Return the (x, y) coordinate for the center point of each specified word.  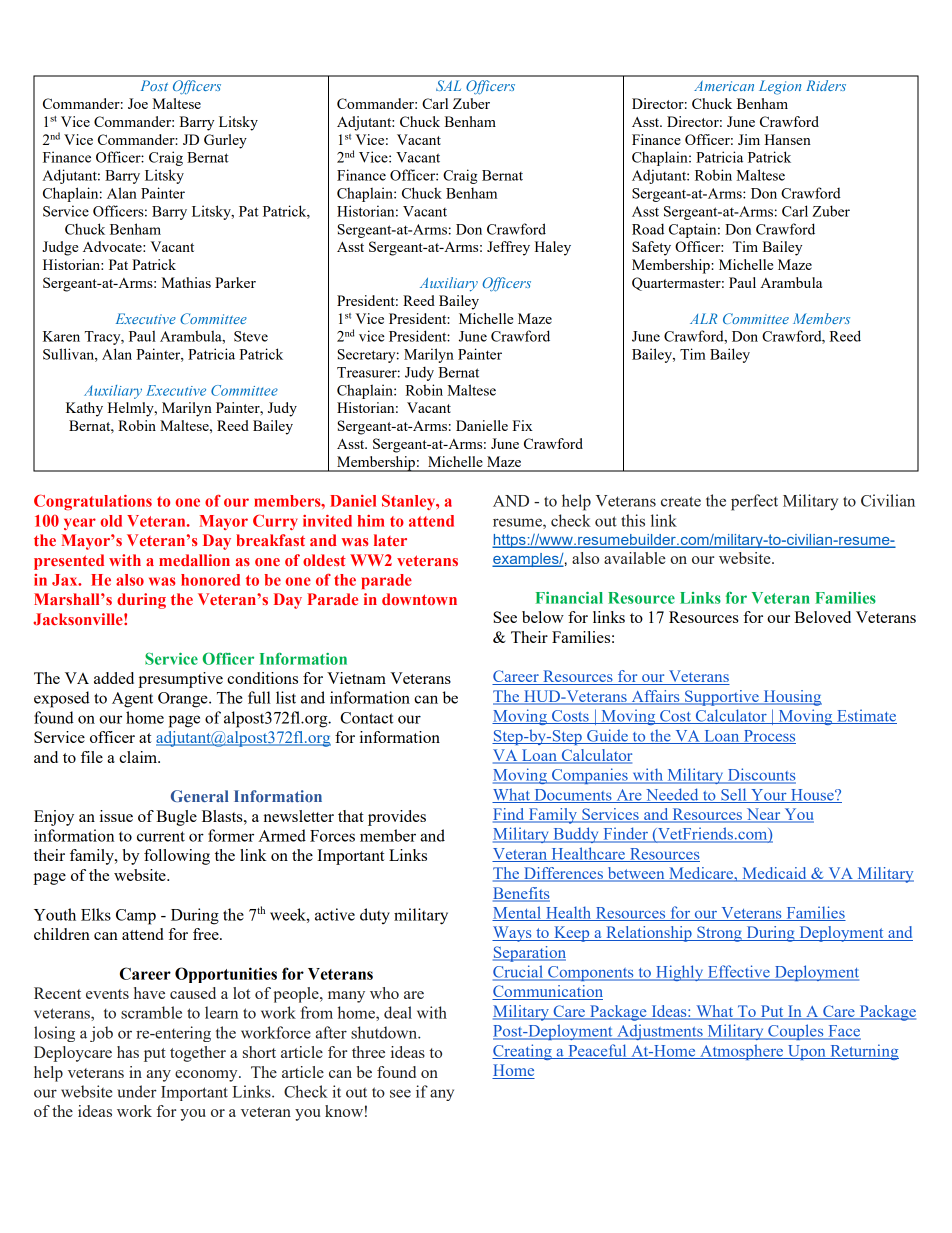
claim (139, 757)
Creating (523, 1052)
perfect (754, 502)
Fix (522, 425)
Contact (366, 718)
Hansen (788, 139)
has (128, 1052)
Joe (138, 103)
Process (768, 737)
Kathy (84, 409)
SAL (448, 85)
